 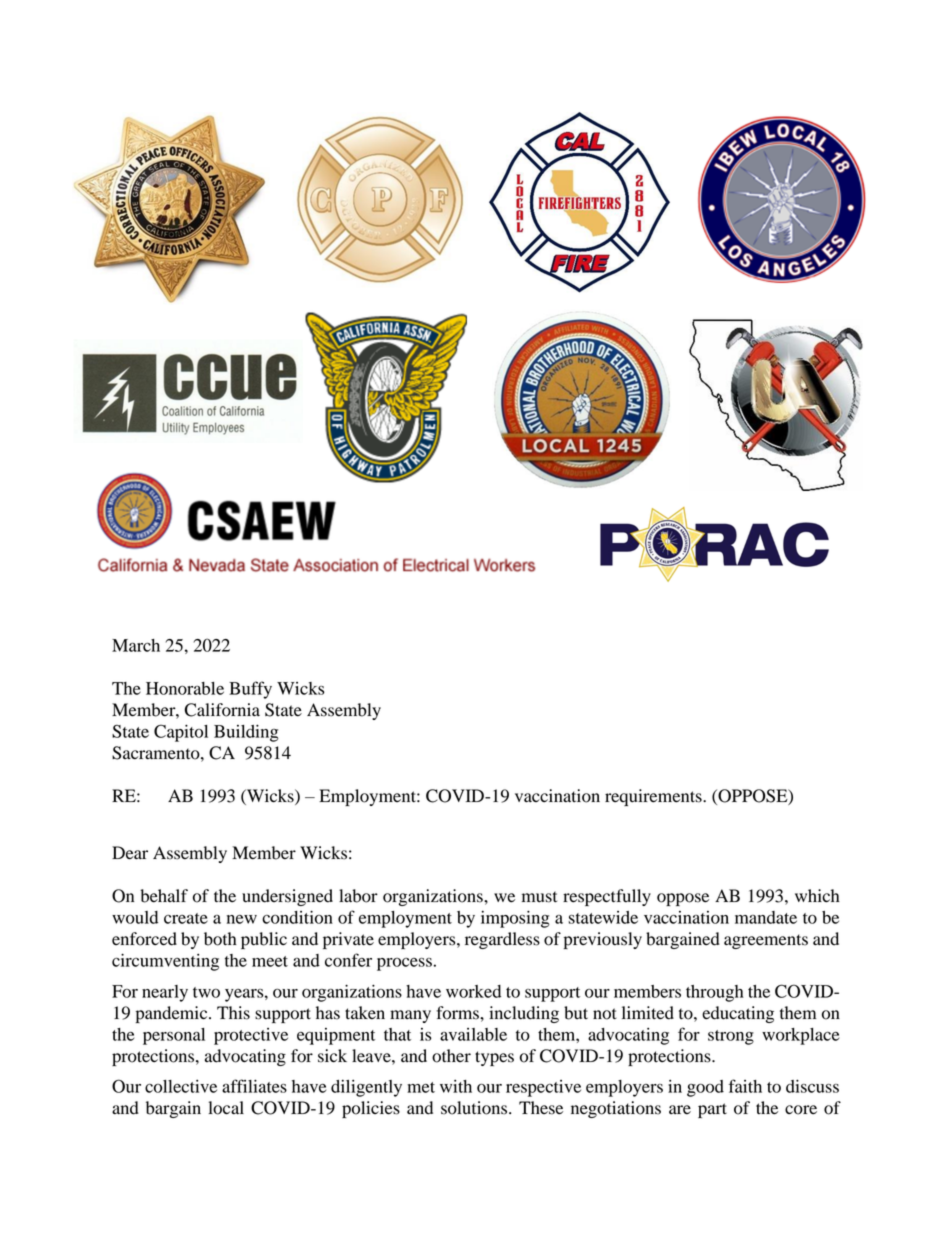 I want to click on Buffy, so click(x=250, y=690).
